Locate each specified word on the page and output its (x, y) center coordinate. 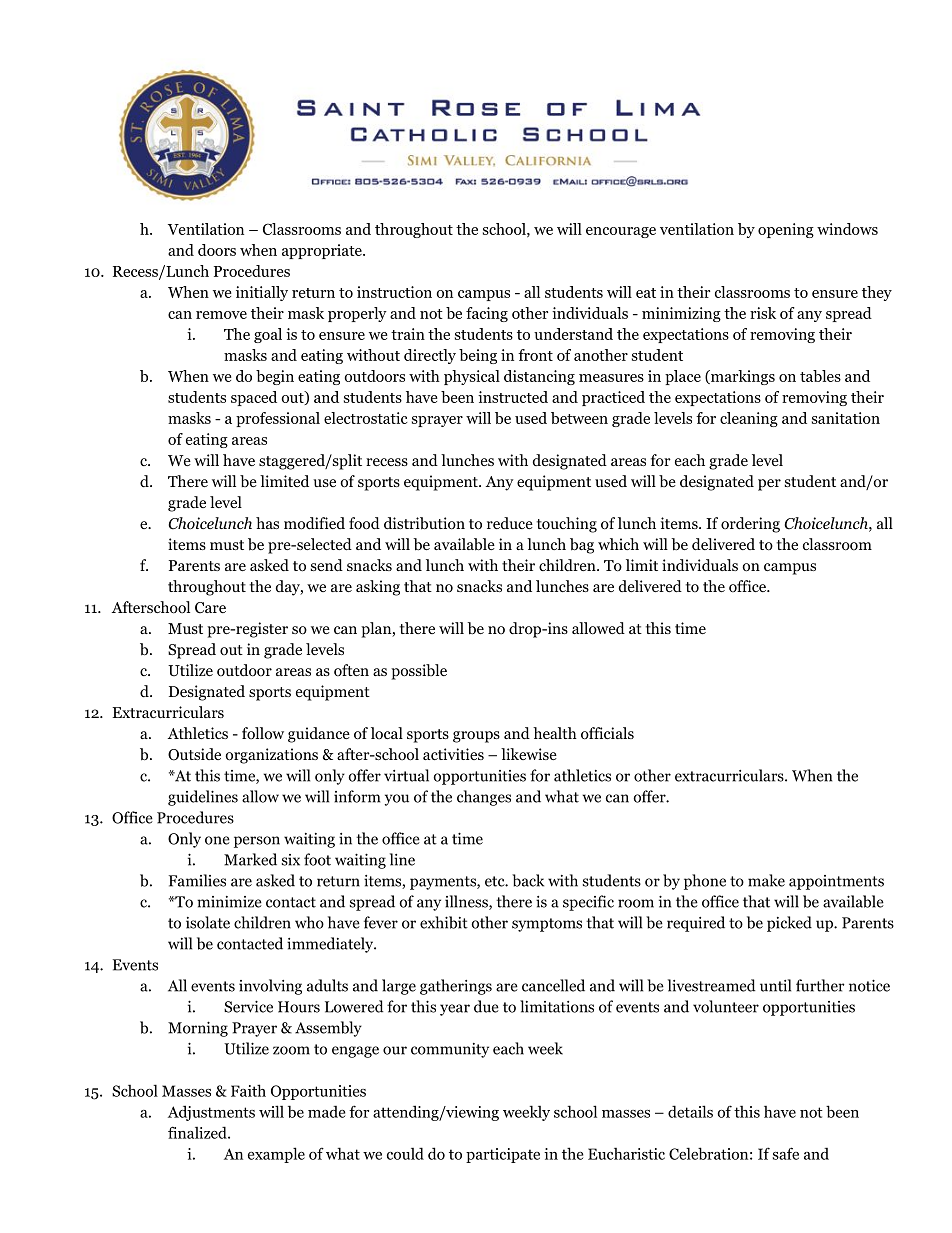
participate (503, 1155)
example (276, 1155)
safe (786, 1153)
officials (607, 733)
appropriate (323, 251)
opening (786, 230)
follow (263, 733)
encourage (621, 232)
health (555, 733)
